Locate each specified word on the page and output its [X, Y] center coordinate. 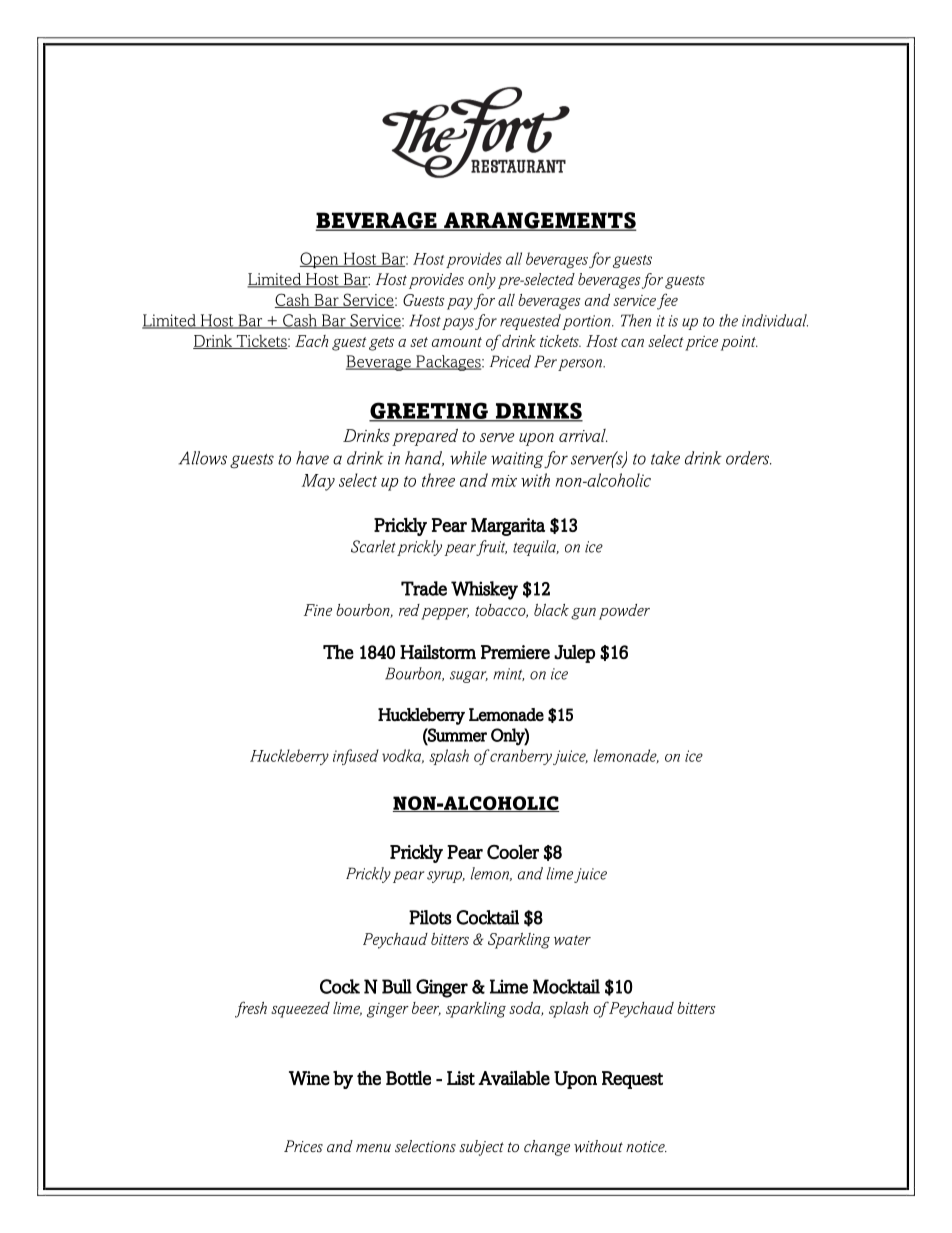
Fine [318, 610]
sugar [469, 677]
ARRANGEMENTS [539, 221]
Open [320, 260]
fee [667, 301]
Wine [309, 1078]
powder [624, 612]
